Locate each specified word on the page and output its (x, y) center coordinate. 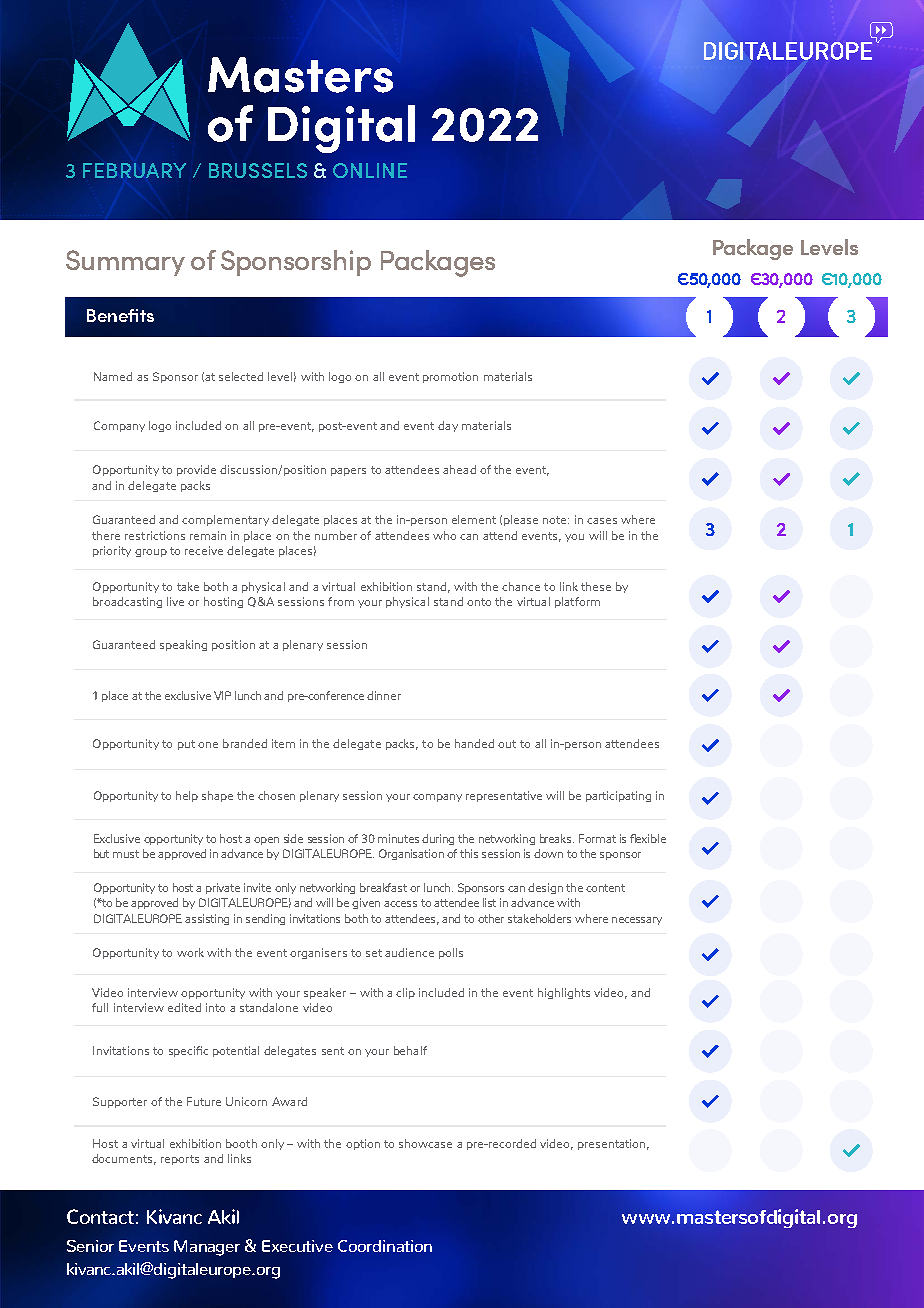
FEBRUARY (134, 170)
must (126, 854)
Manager (207, 1248)
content (605, 888)
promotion (450, 377)
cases (602, 521)
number (336, 535)
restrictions (155, 535)
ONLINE (370, 170)
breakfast (383, 887)
